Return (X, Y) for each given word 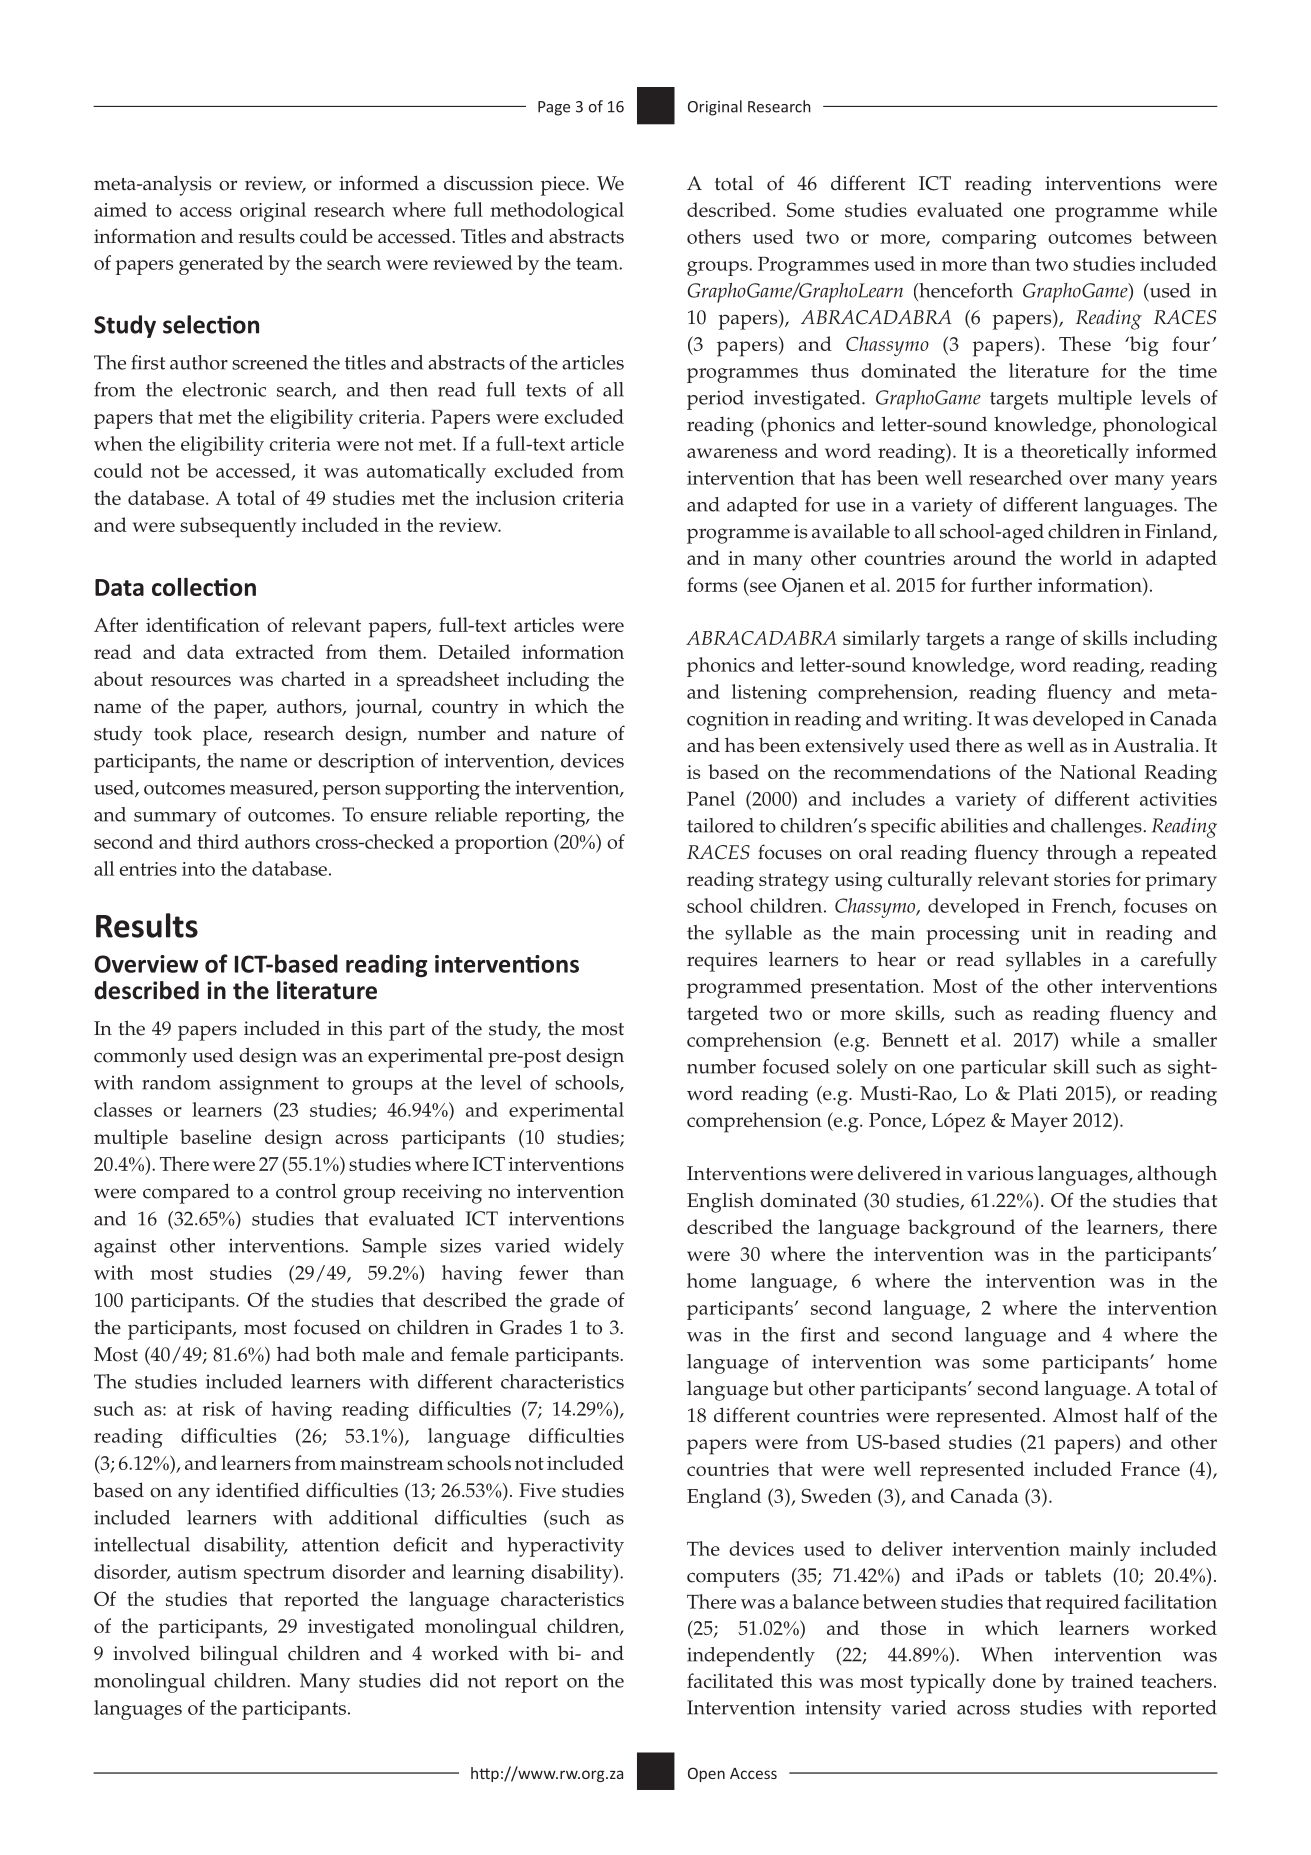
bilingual (239, 1655)
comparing (989, 239)
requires (722, 962)
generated (221, 265)
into (198, 869)
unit (1048, 933)
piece (564, 186)
